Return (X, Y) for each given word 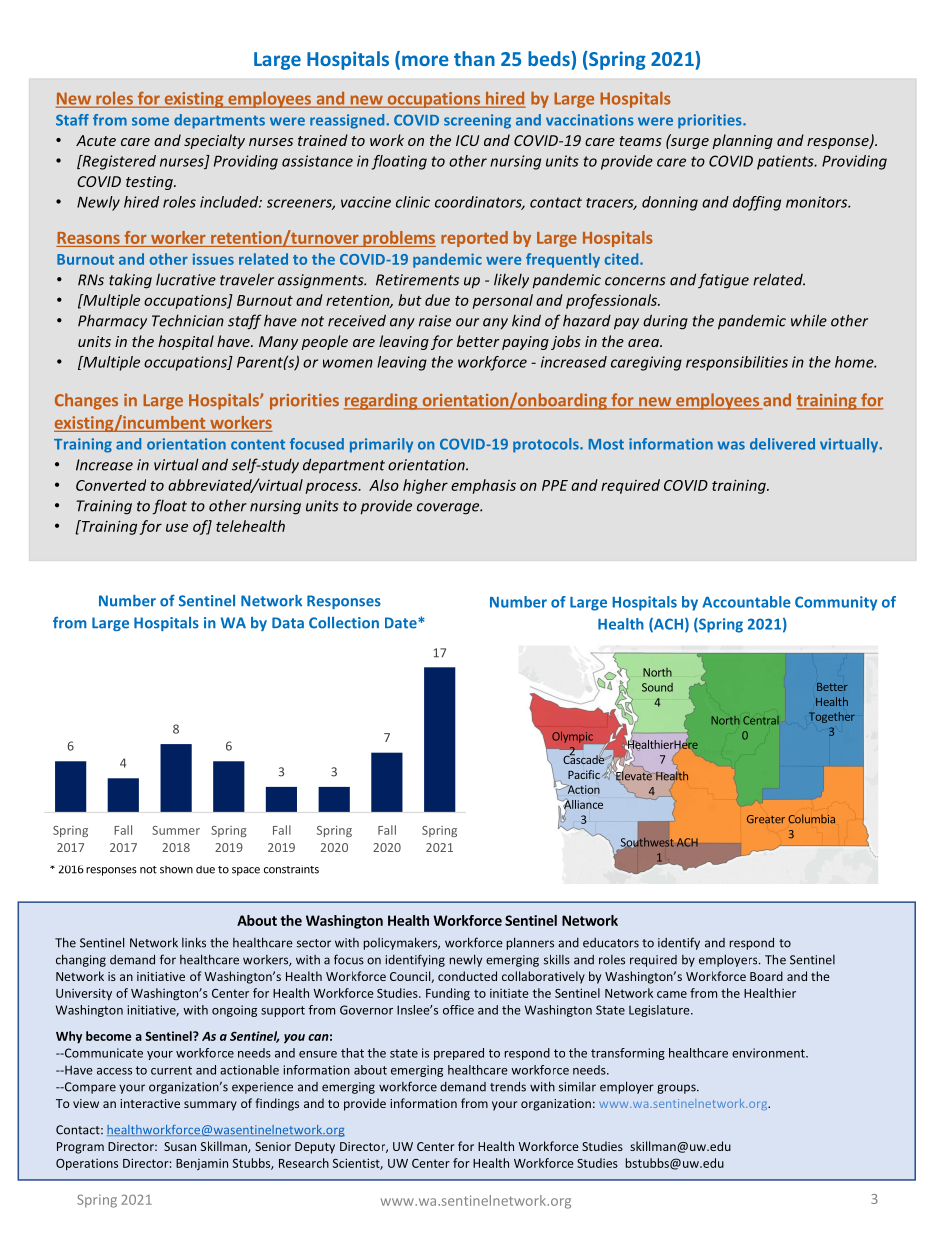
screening (477, 121)
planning (742, 141)
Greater (766, 819)
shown (176, 870)
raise (435, 321)
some (150, 121)
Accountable (746, 602)
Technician (188, 320)
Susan (180, 1146)
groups (677, 1089)
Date (402, 623)
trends (508, 1086)
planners (530, 943)
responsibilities (737, 363)
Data (288, 623)
